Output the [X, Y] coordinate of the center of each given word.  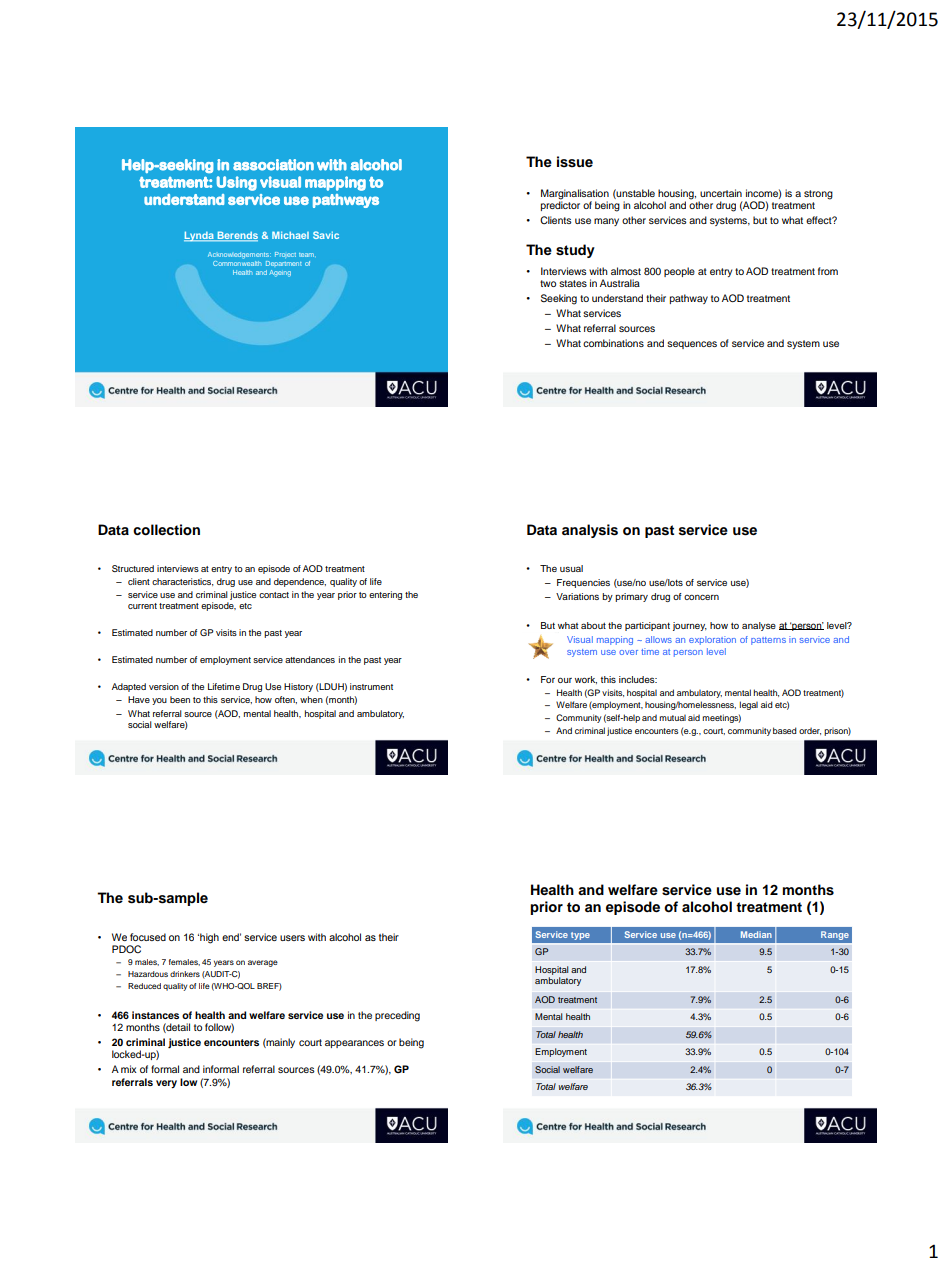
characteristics [183, 582]
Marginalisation [575, 195]
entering [385, 595]
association [273, 165]
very [166, 1084]
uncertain [721, 193]
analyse [759, 626]
